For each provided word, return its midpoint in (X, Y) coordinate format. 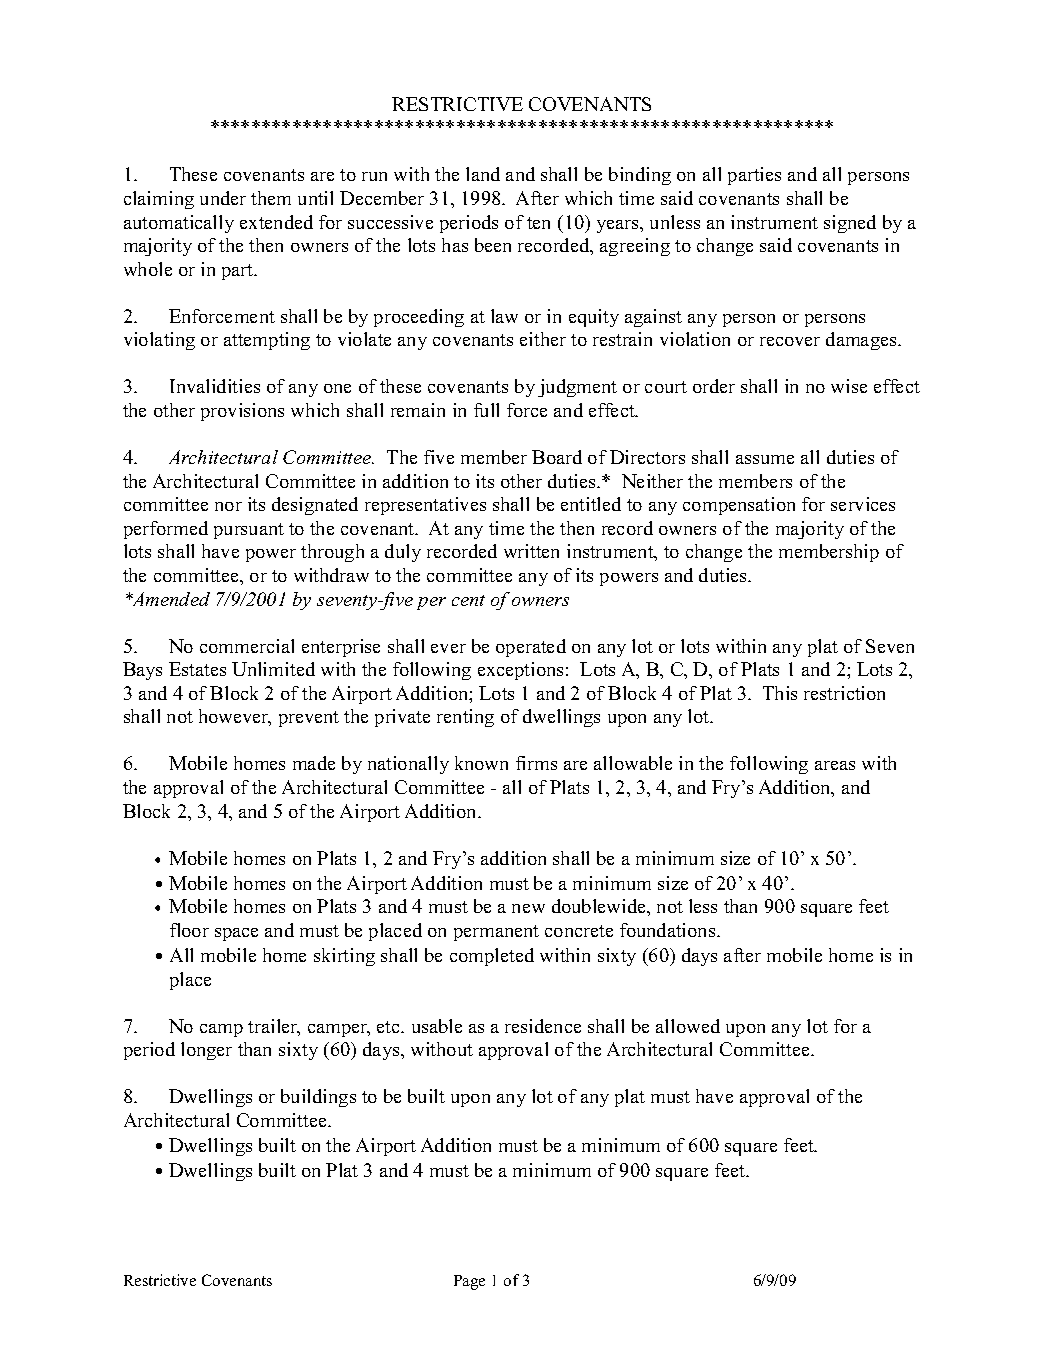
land (483, 174)
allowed (688, 1026)
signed (850, 224)
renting (465, 718)
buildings (318, 1098)
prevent (309, 719)
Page (469, 1282)
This (780, 693)
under (223, 198)
